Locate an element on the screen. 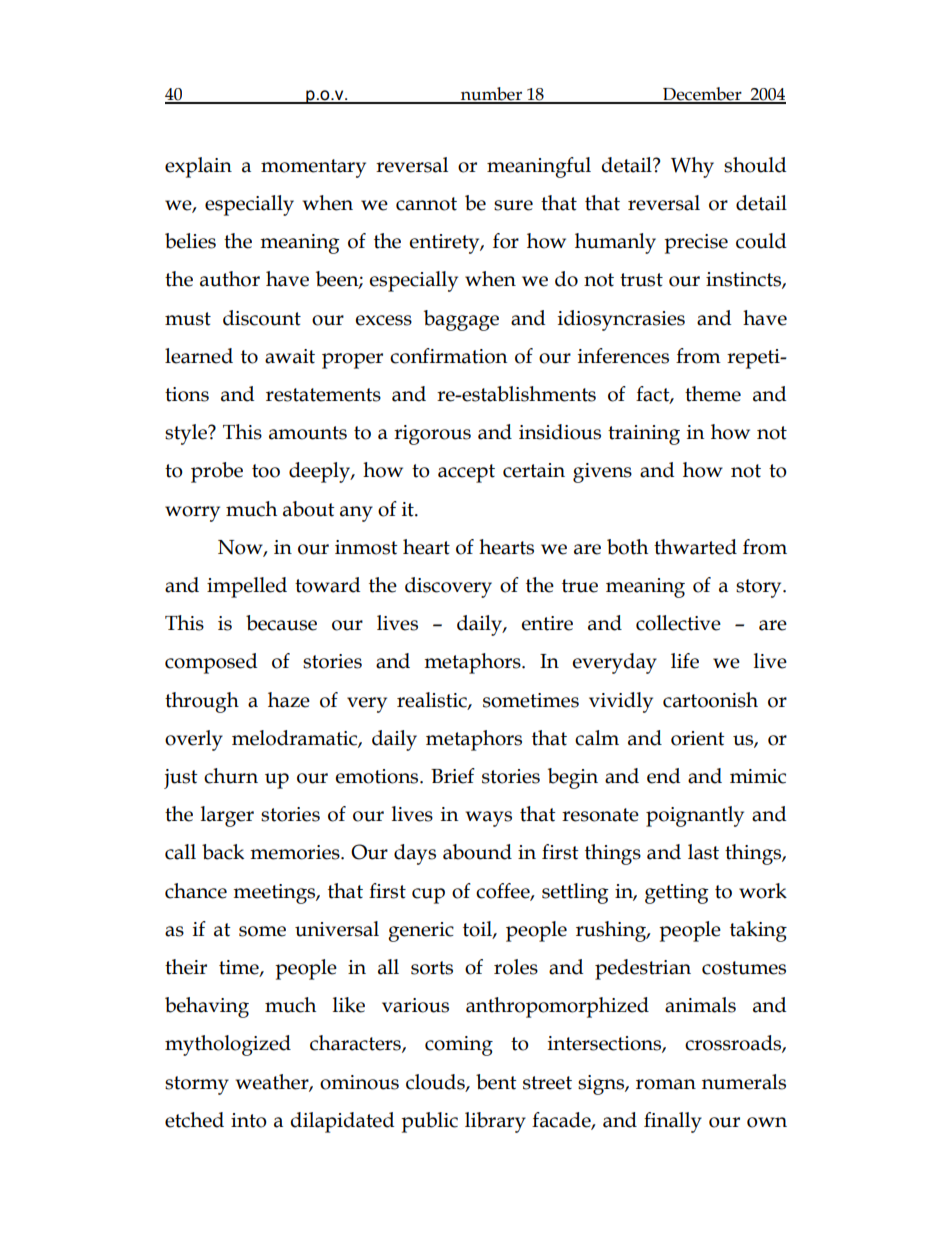  into is located at coordinates (249, 1120).
